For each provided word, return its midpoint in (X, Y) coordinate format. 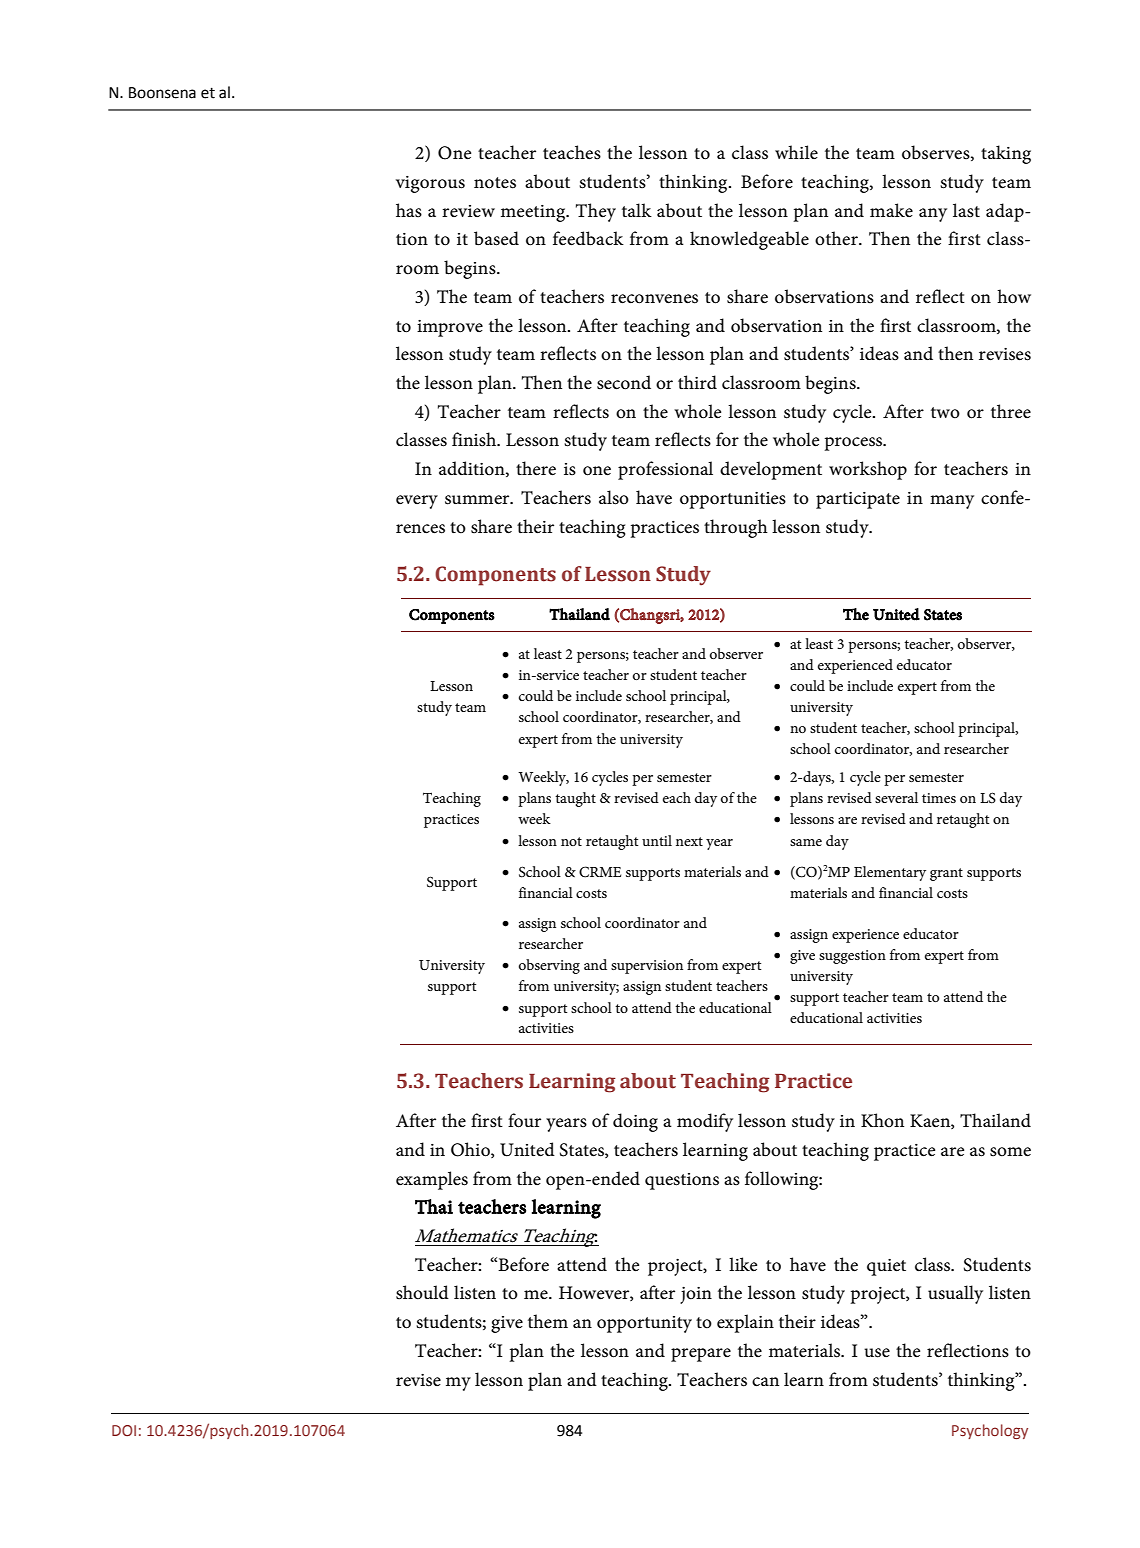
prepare (701, 1355)
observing (549, 966)
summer (478, 500)
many (952, 502)
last (966, 210)
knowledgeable (749, 240)
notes (495, 183)
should (422, 1292)
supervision (647, 967)
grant (946, 874)
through (736, 528)
